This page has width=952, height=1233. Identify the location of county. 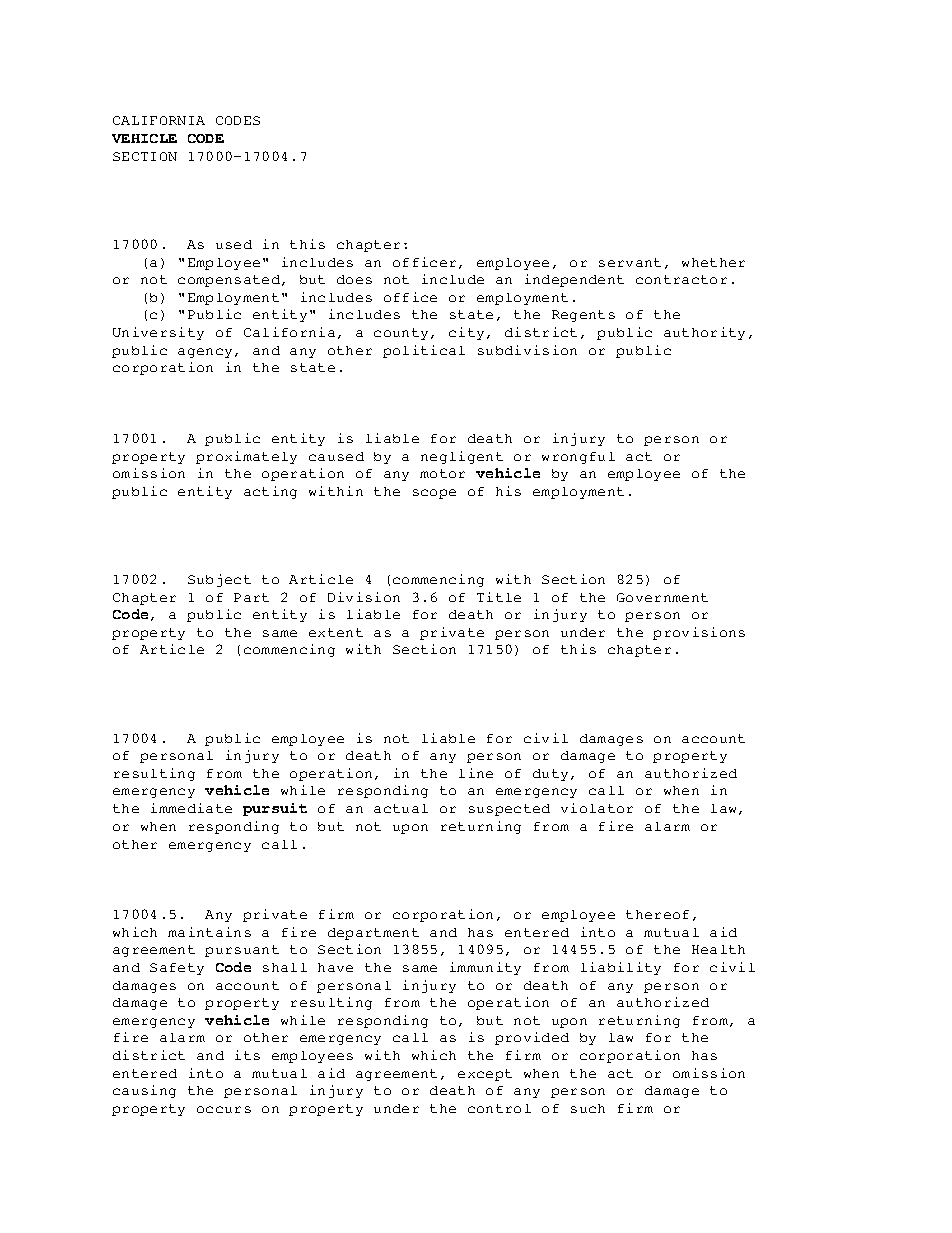
(401, 334).
